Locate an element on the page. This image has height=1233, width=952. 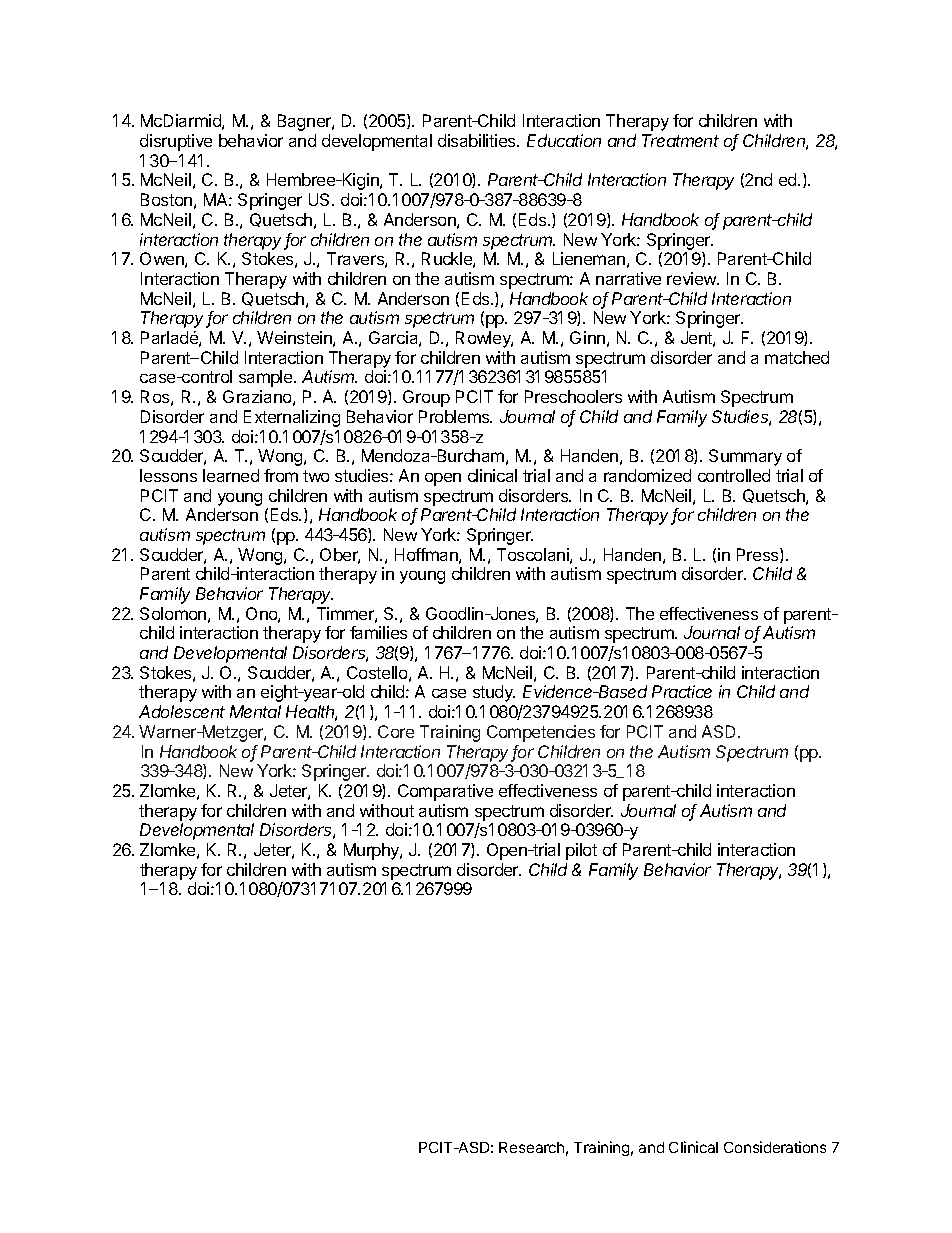
sample is located at coordinates (267, 378).
